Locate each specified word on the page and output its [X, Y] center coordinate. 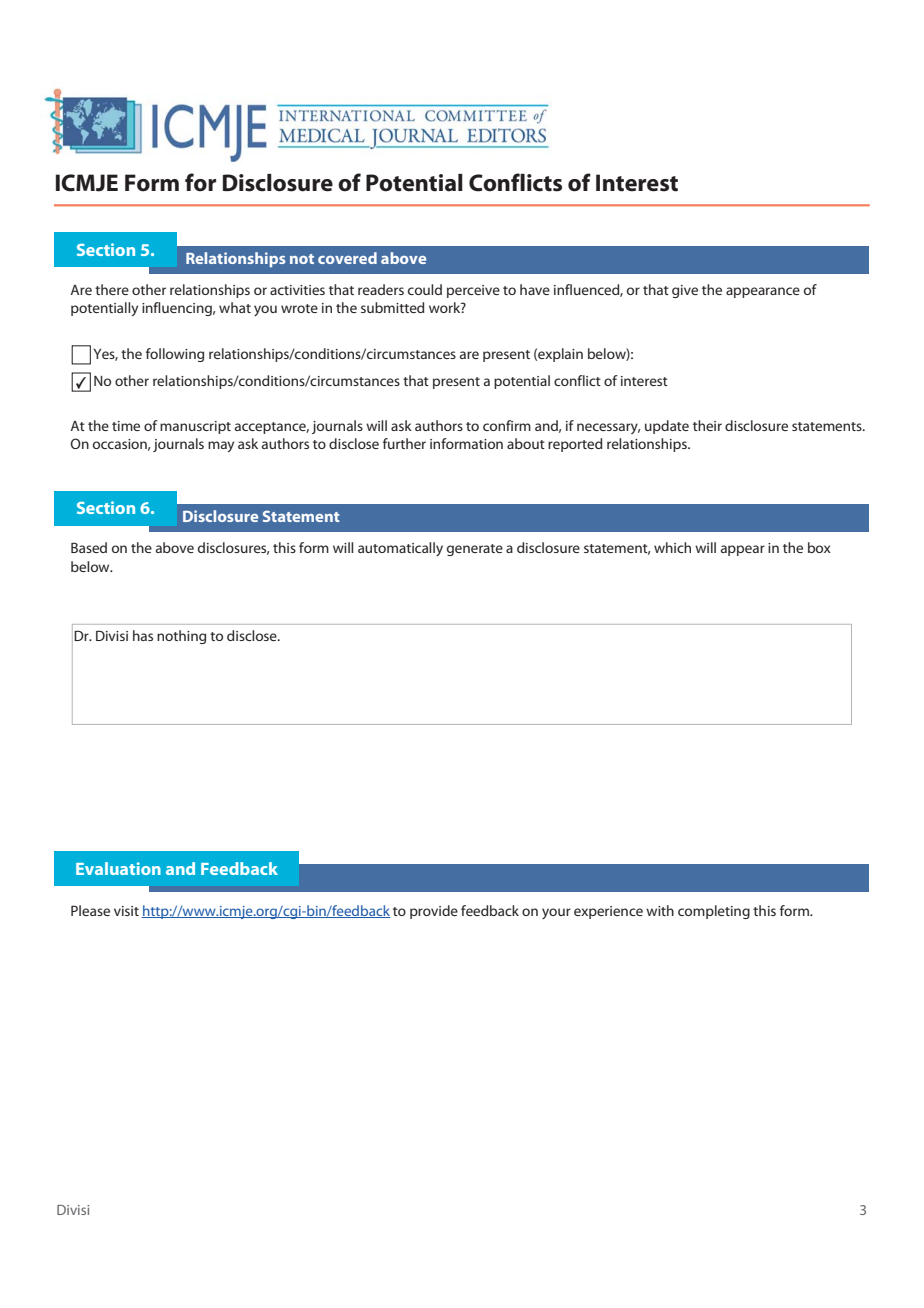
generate [475, 550]
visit [126, 911]
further [404, 443]
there [112, 289]
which [672, 547]
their [707, 425]
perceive [473, 291]
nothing [181, 637]
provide [434, 912]
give [685, 291]
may [221, 446]
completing [714, 912]
